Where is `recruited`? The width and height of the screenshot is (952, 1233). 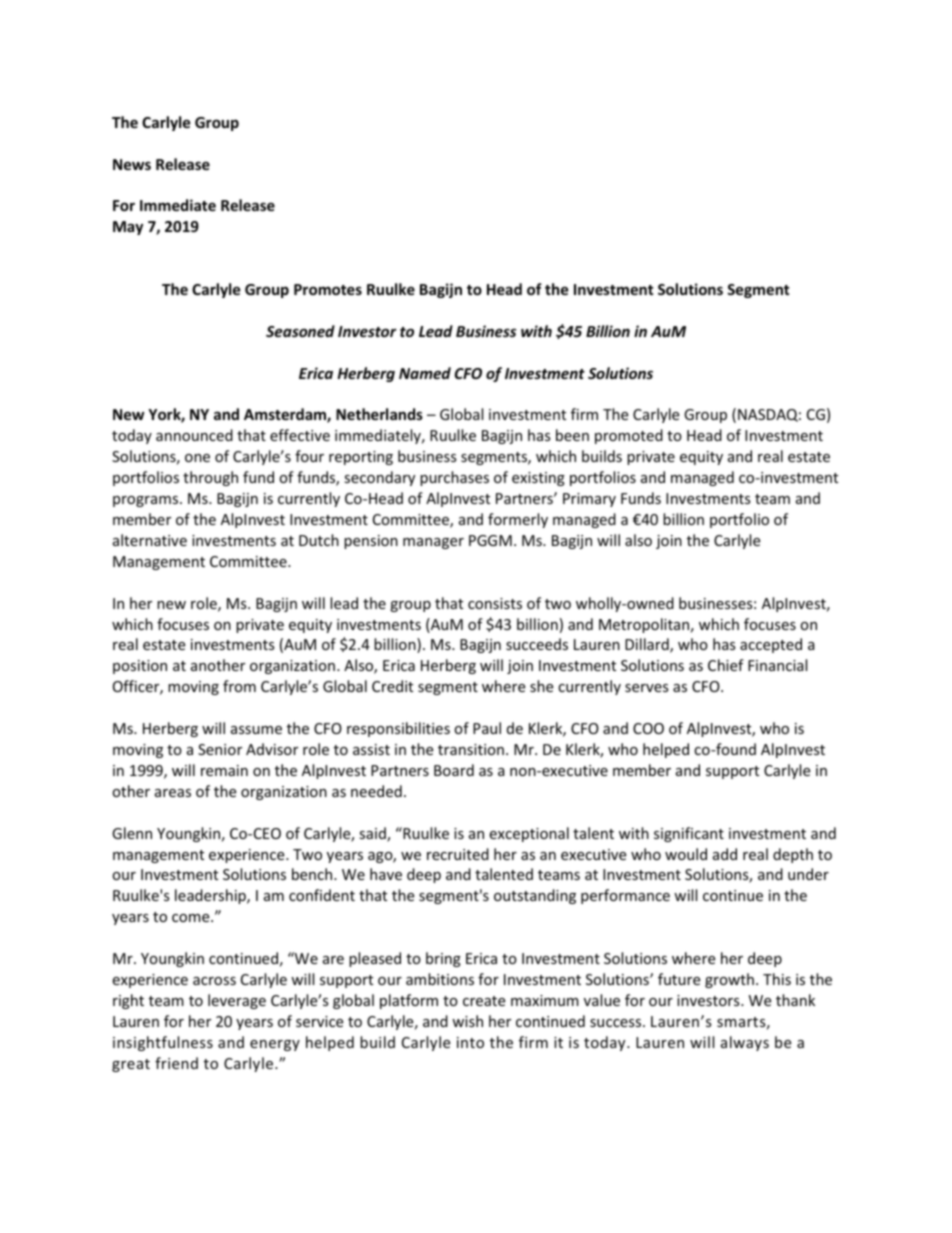
recruited is located at coordinates (458, 854).
